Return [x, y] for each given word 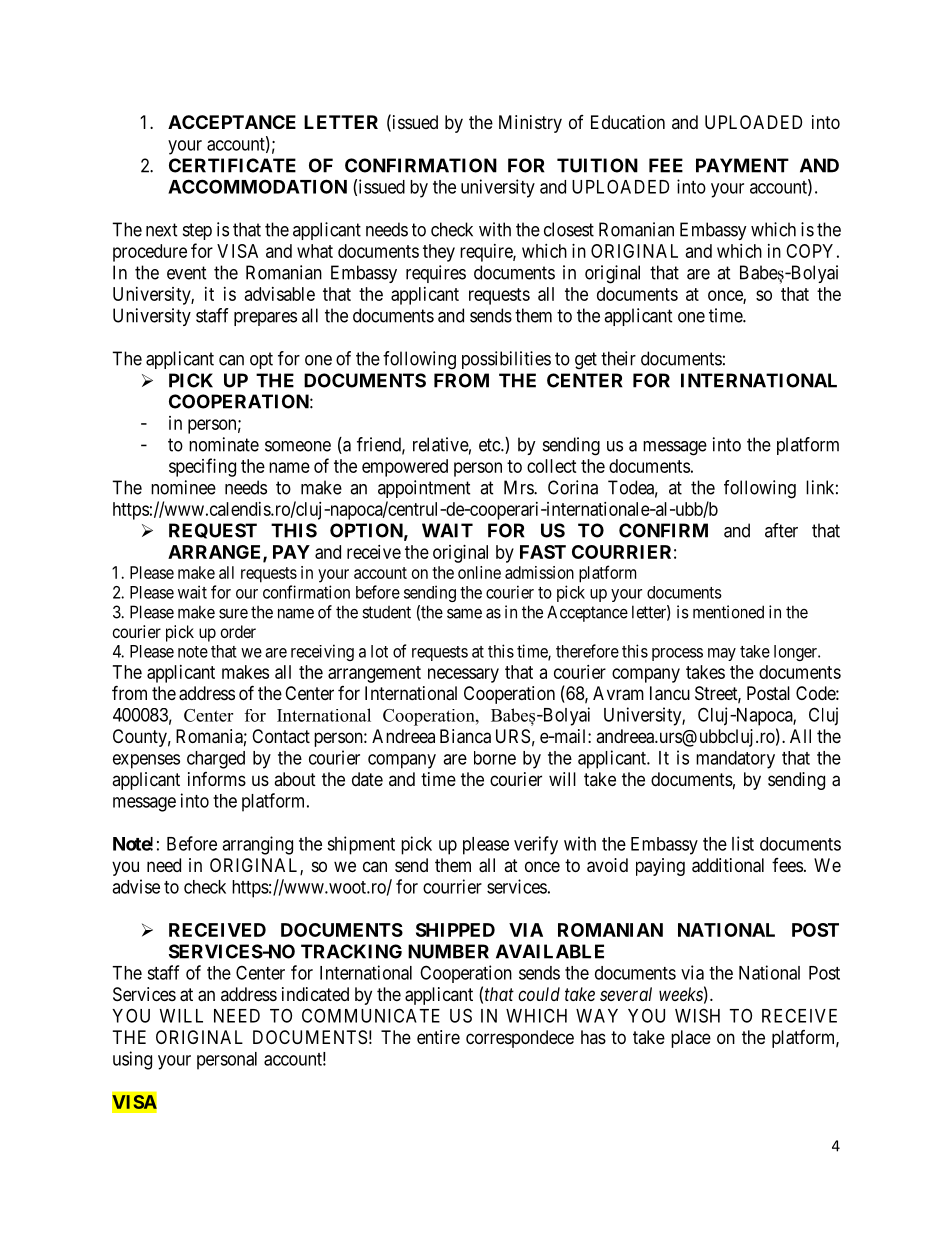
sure [233, 613]
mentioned [728, 612]
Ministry [530, 124]
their [618, 358]
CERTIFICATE [232, 165]
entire [438, 1037]
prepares [265, 319]
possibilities [506, 360]
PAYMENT [742, 165]
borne [495, 758]
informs [217, 779]
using [132, 1060]
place [691, 1039]
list [743, 843]
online [479, 572]
